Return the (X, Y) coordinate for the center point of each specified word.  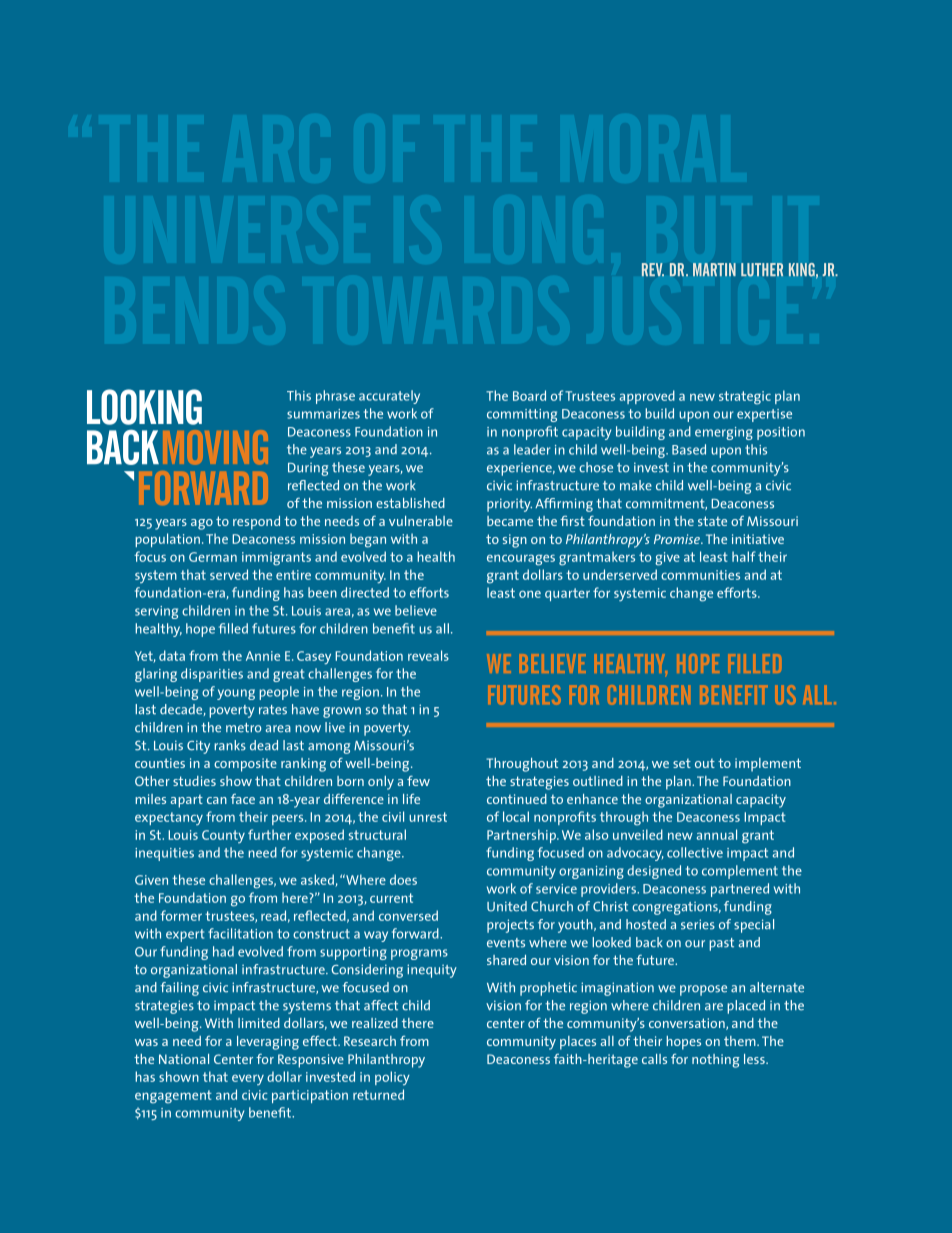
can (217, 800)
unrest (428, 817)
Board (529, 395)
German (213, 557)
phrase (335, 397)
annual (716, 834)
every (248, 1080)
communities (700, 575)
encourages (521, 560)
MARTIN (714, 269)
